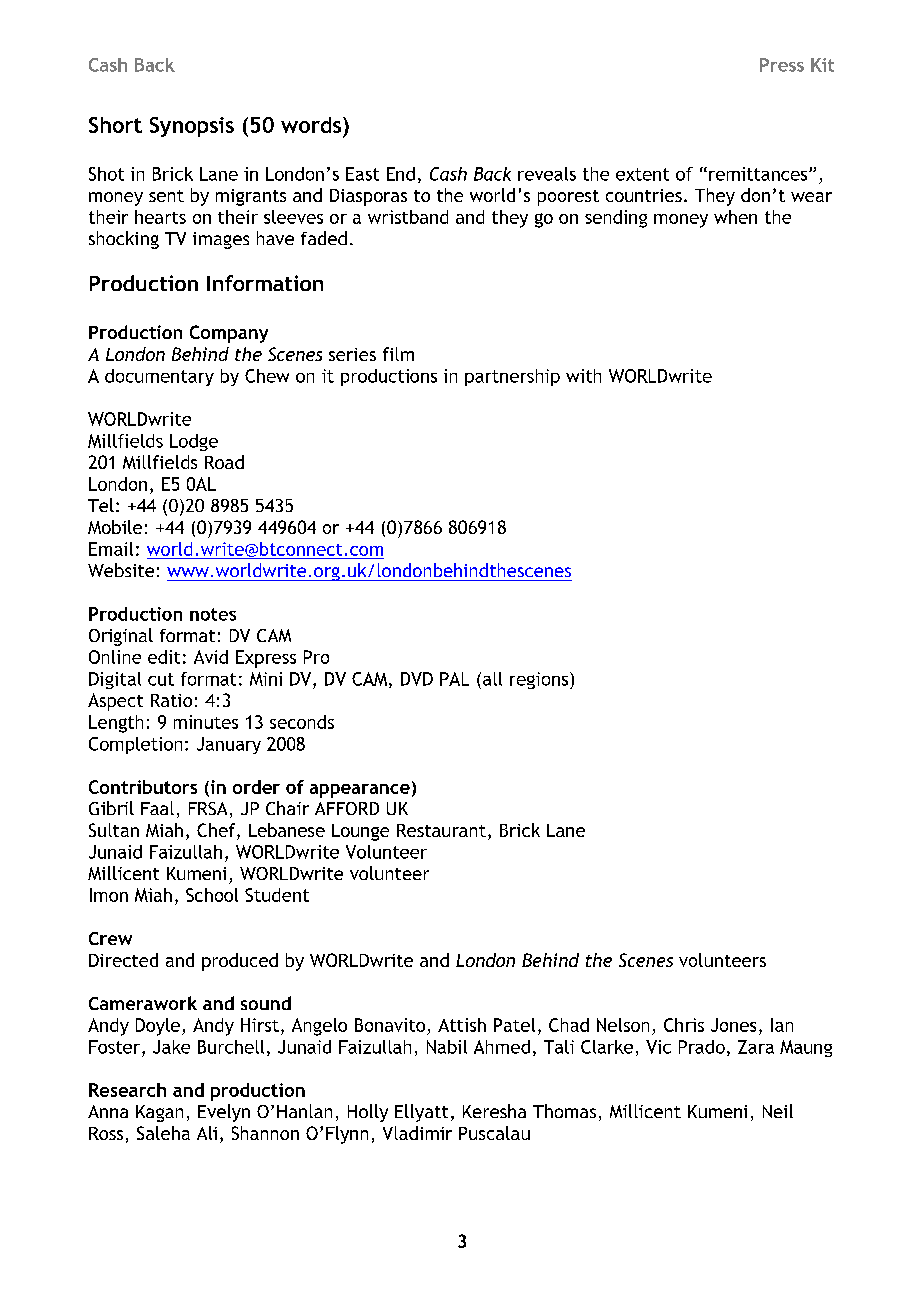  I want to click on reveals, so click(547, 174).
